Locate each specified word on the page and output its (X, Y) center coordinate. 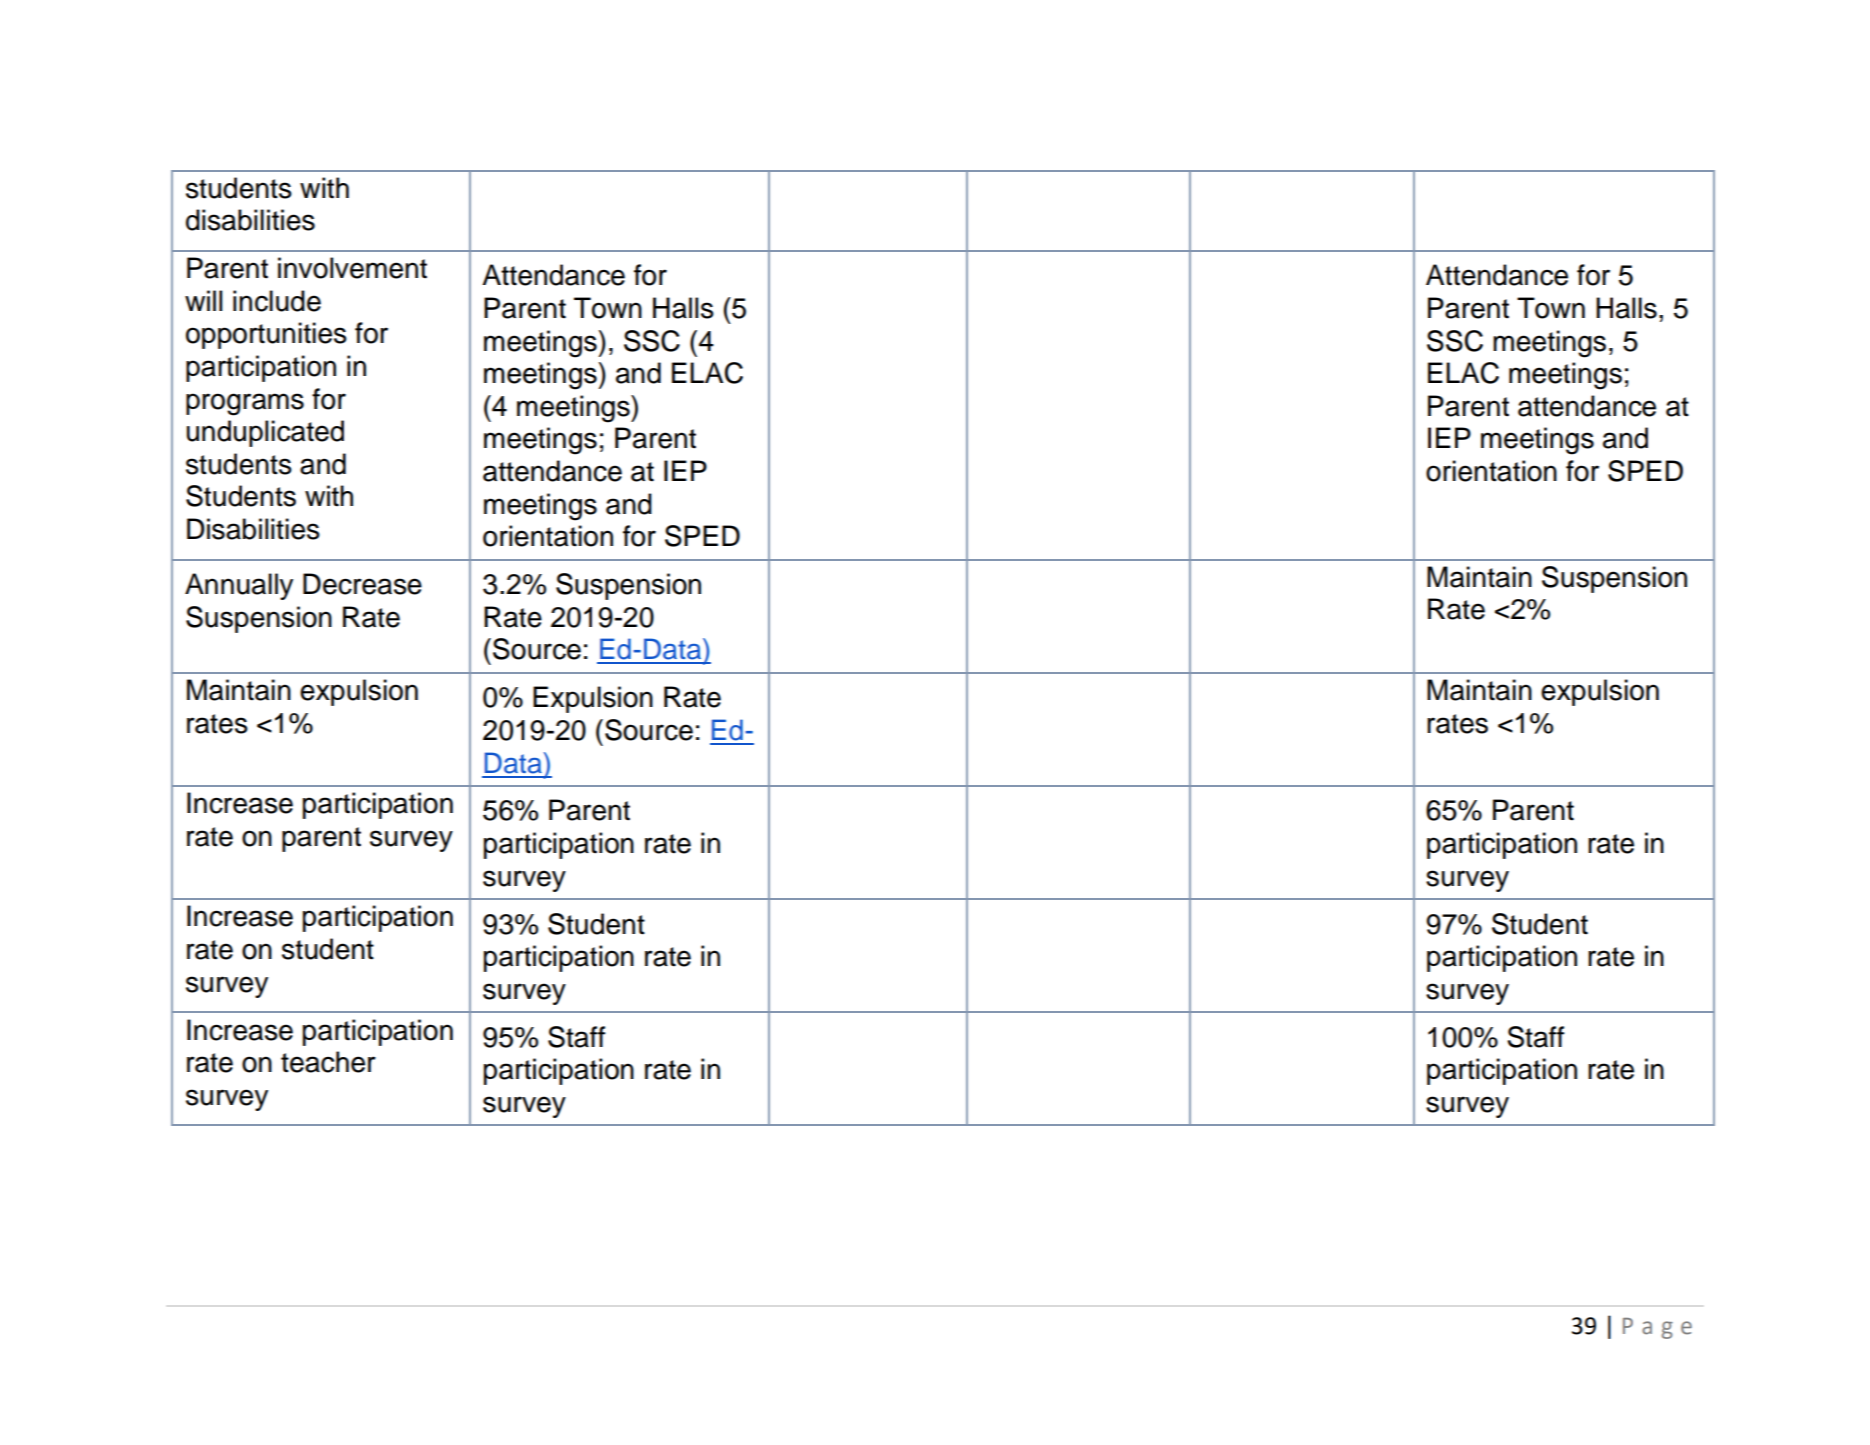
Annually (239, 586)
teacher (328, 1062)
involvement (352, 268)
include (277, 301)
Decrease (362, 584)
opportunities (266, 335)
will (203, 300)
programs (245, 404)
